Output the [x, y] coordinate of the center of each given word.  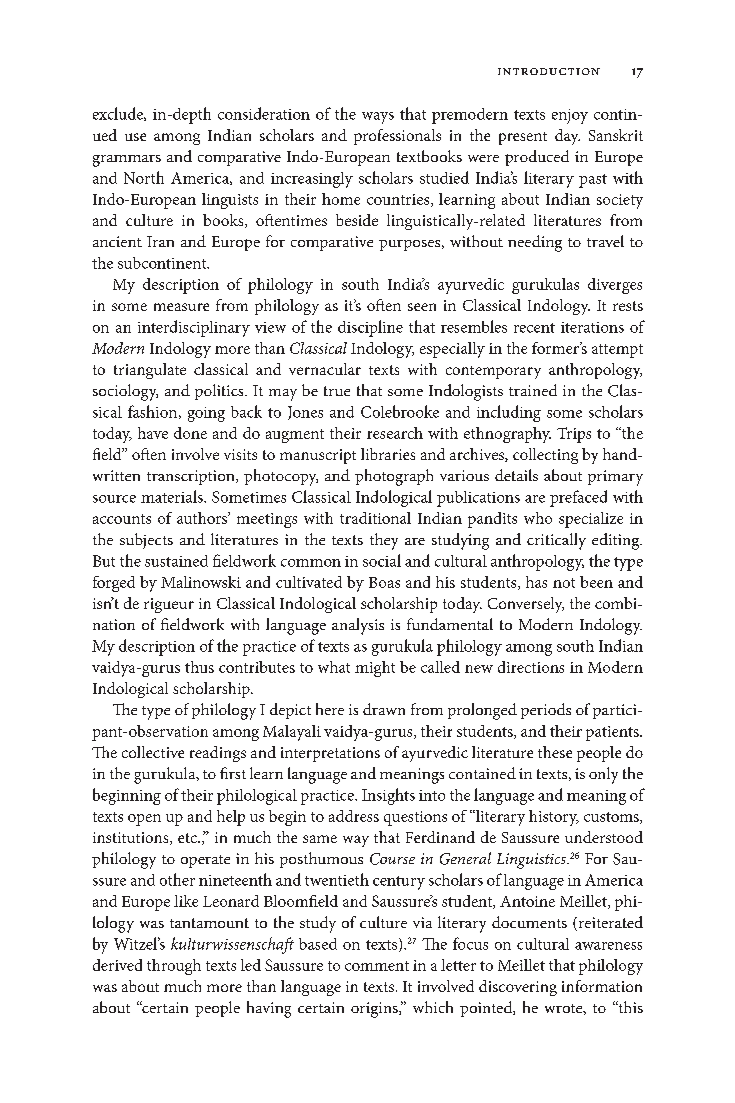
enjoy [570, 116]
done [190, 433]
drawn [384, 709]
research [395, 433]
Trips [574, 435]
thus [199, 667]
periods [546, 711]
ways [378, 118]
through [174, 967]
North [144, 177]
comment [377, 966]
